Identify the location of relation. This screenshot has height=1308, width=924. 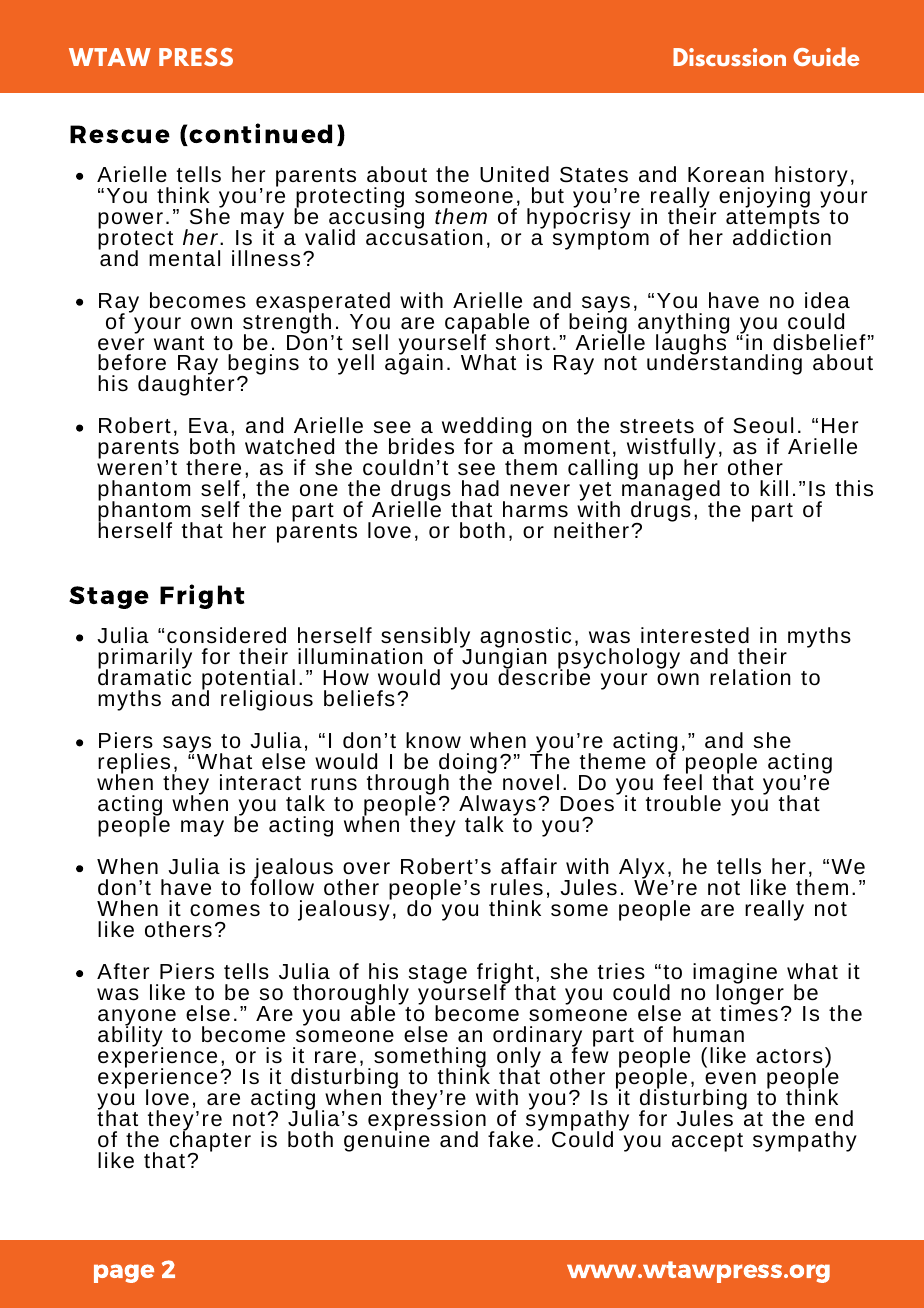
(750, 677).
